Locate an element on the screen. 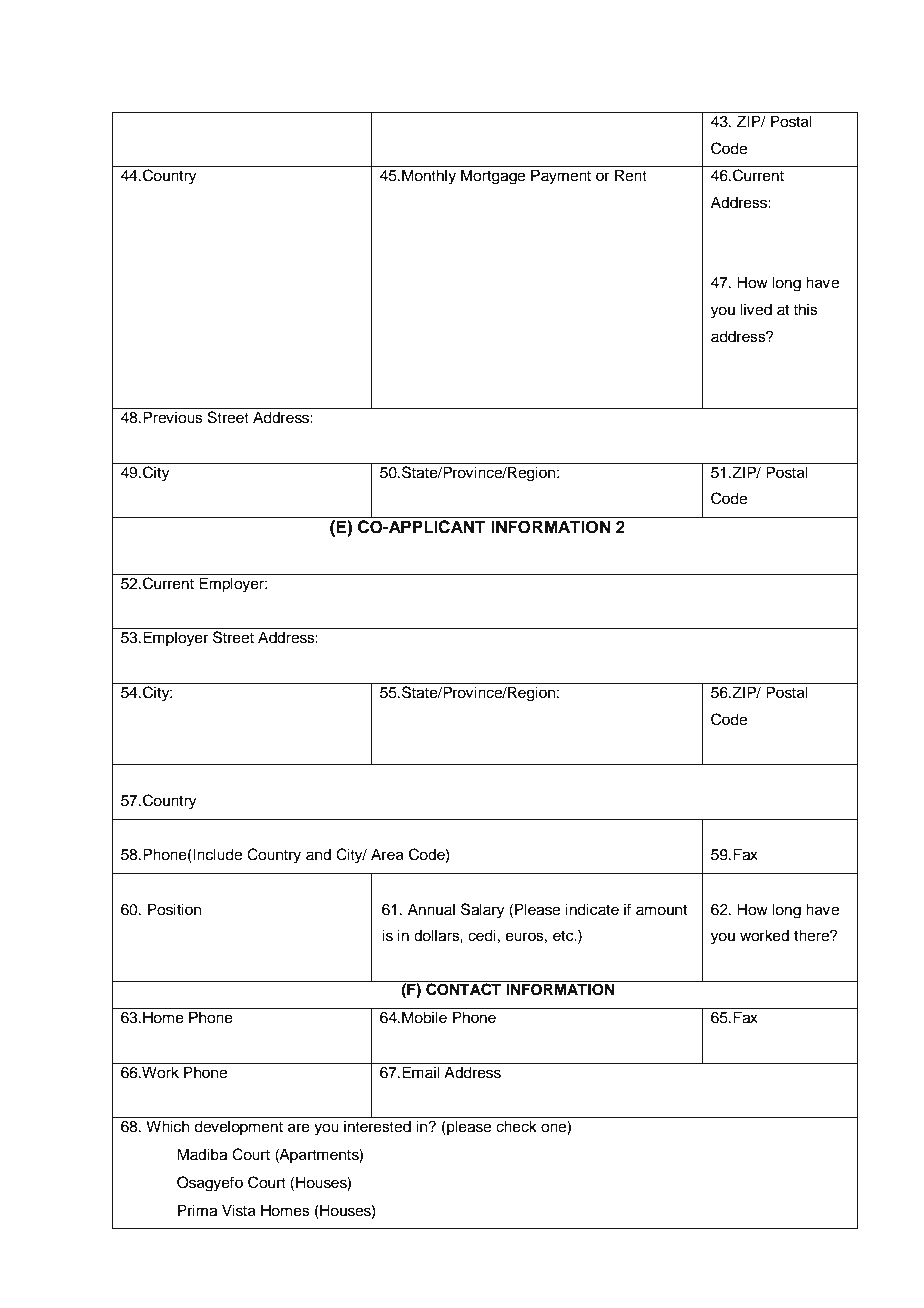 Image resolution: width=924 pixels, height=1308 pixels. Salary is located at coordinates (483, 911).
